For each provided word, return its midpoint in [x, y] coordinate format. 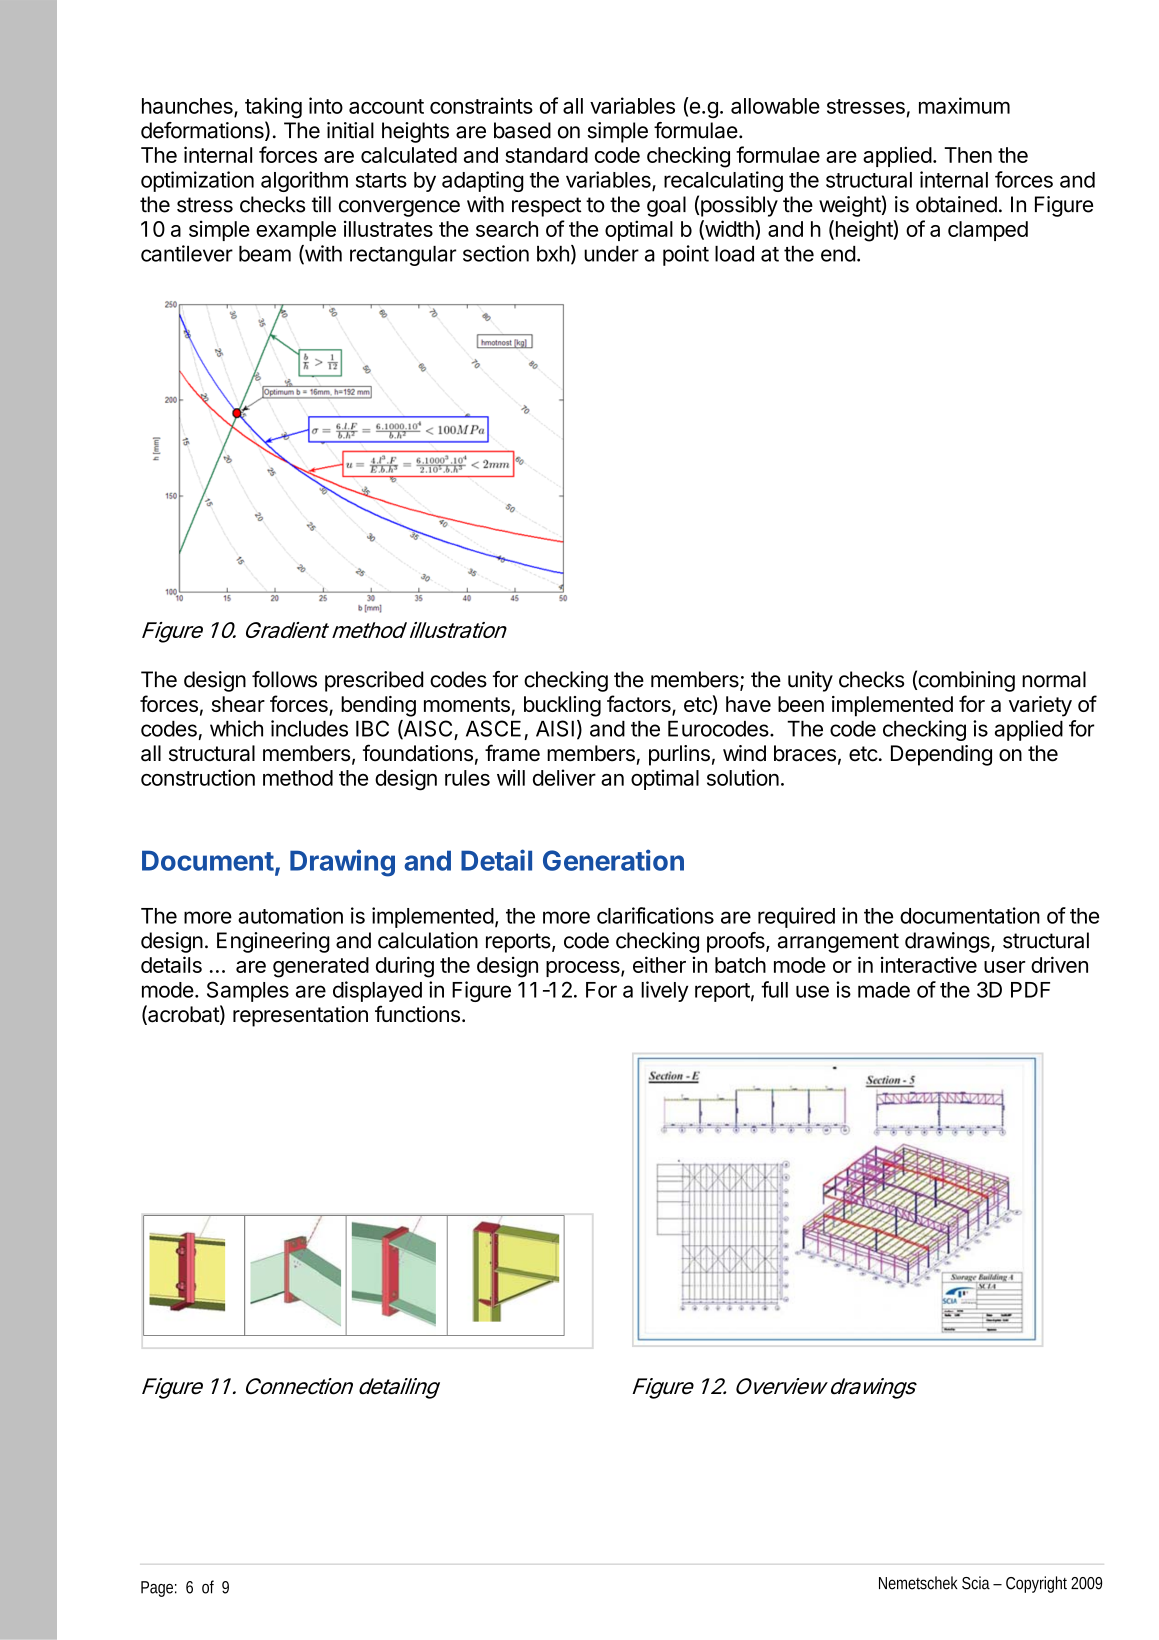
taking [273, 108]
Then [968, 155]
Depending [941, 755]
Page [159, 1589]
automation [290, 915]
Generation [613, 860]
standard [546, 155]
